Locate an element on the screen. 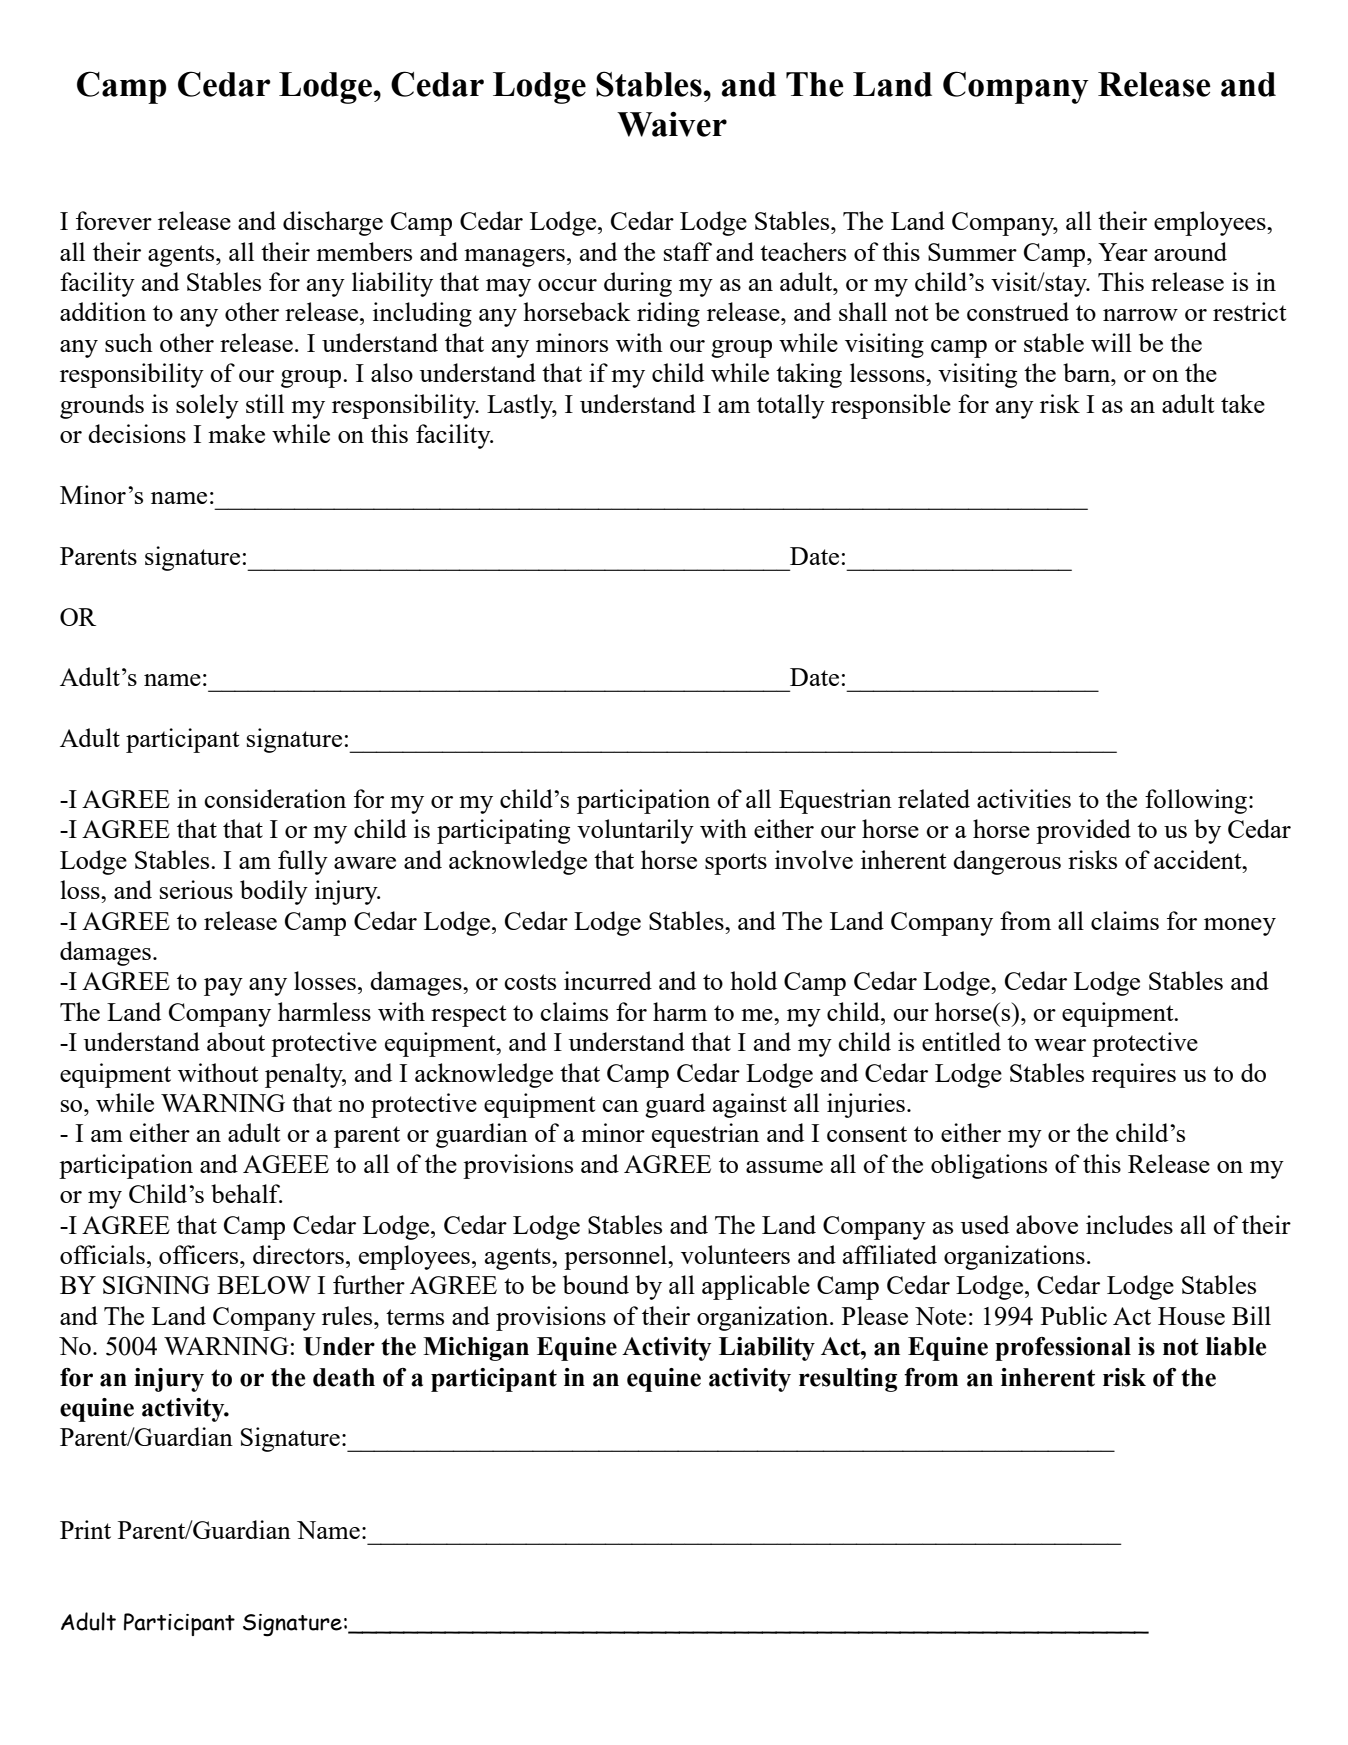 This screenshot has width=1348, height=1745. wear is located at coordinates (1060, 1045).
